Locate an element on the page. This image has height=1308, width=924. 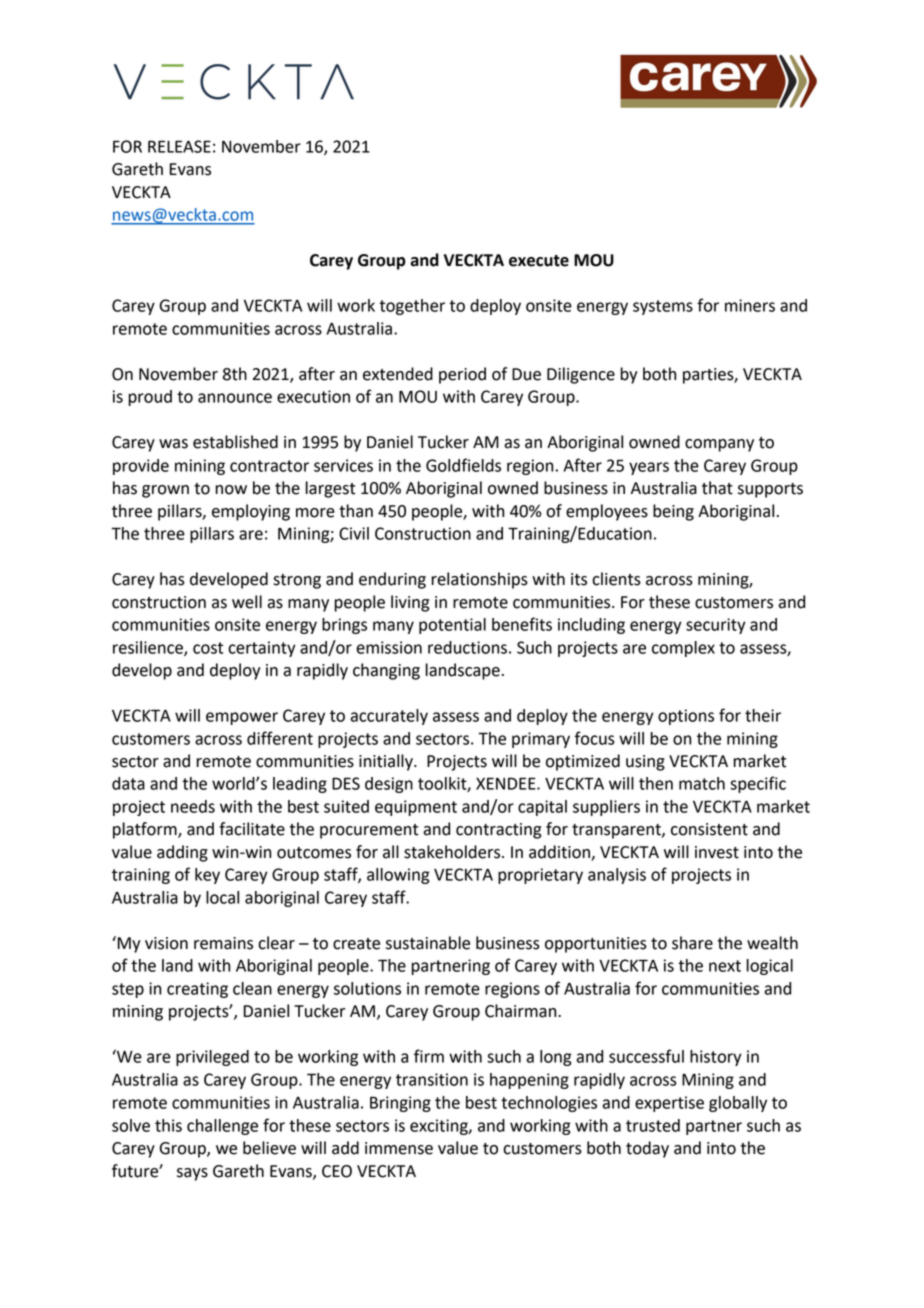
immense is located at coordinates (399, 1148).
